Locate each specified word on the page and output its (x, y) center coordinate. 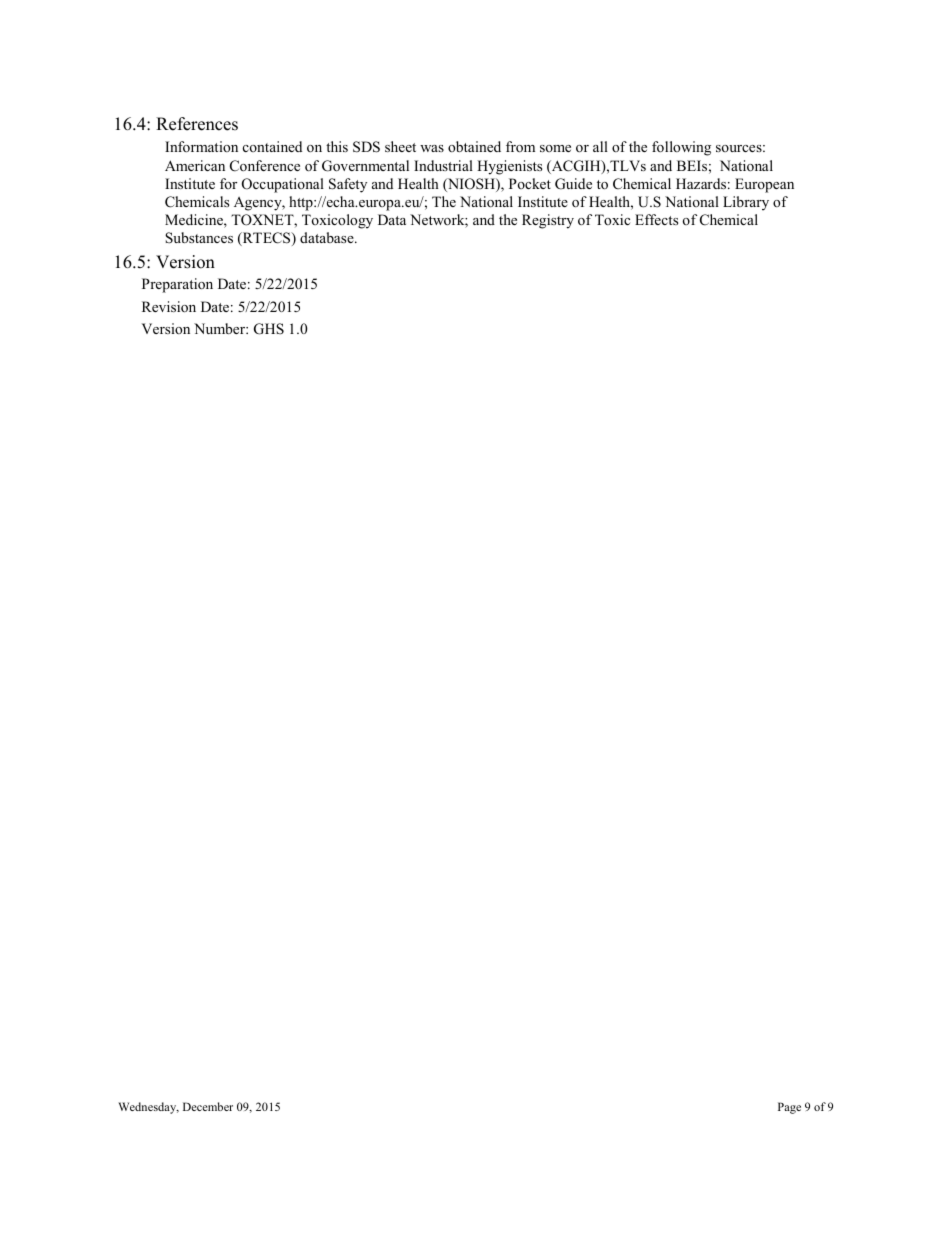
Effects (656, 219)
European (764, 185)
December (208, 1106)
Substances (199, 238)
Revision (169, 307)
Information (201, 146)
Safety (348, 185)
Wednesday (148, 1108)
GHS (269, 329)
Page (789, 1108)
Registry (548, 221)
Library (746, 203)
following (681, 148)
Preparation (177, 285)
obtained (474, 146)
